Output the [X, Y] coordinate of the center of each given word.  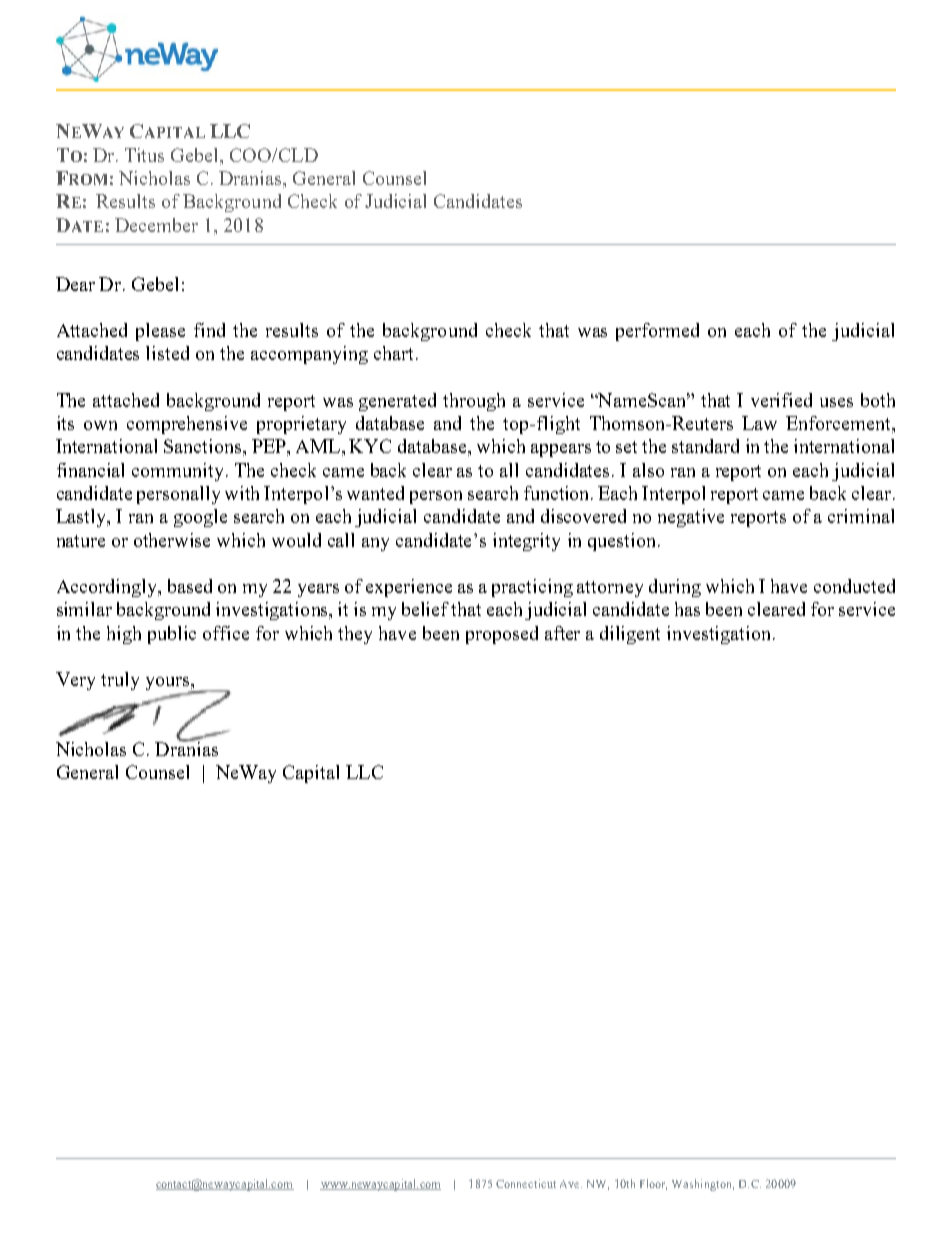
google [200, 518]
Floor [653, 1184]
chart [393, 353]
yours [168, 685]
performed [657, 332]
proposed [502, 635]
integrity [526, 542]
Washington [703, 1185]
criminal [861, 516]
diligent [630, 635]
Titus [144, 155]
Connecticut [526, 1183]
